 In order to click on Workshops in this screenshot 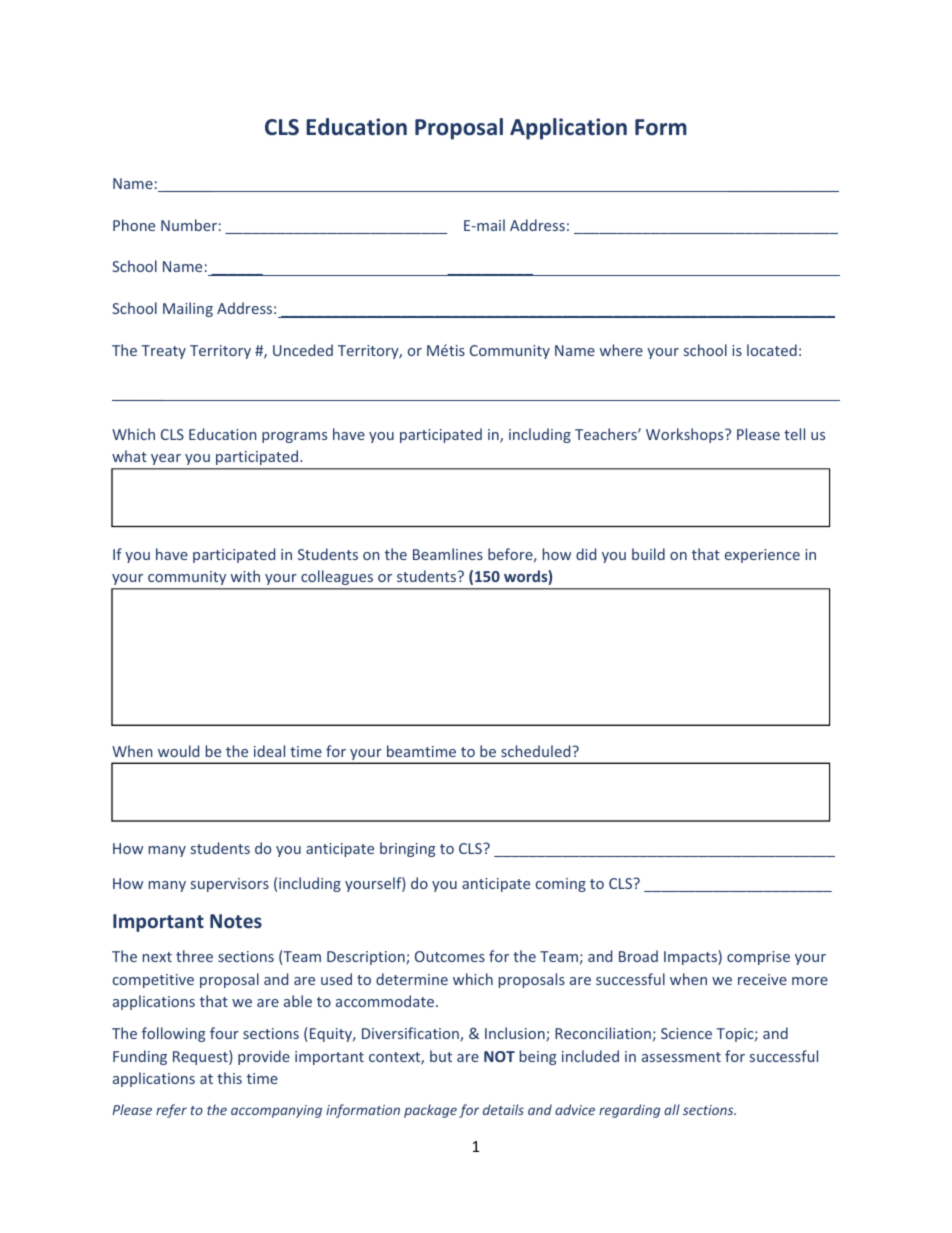, I will do `click(686, 435)`.
